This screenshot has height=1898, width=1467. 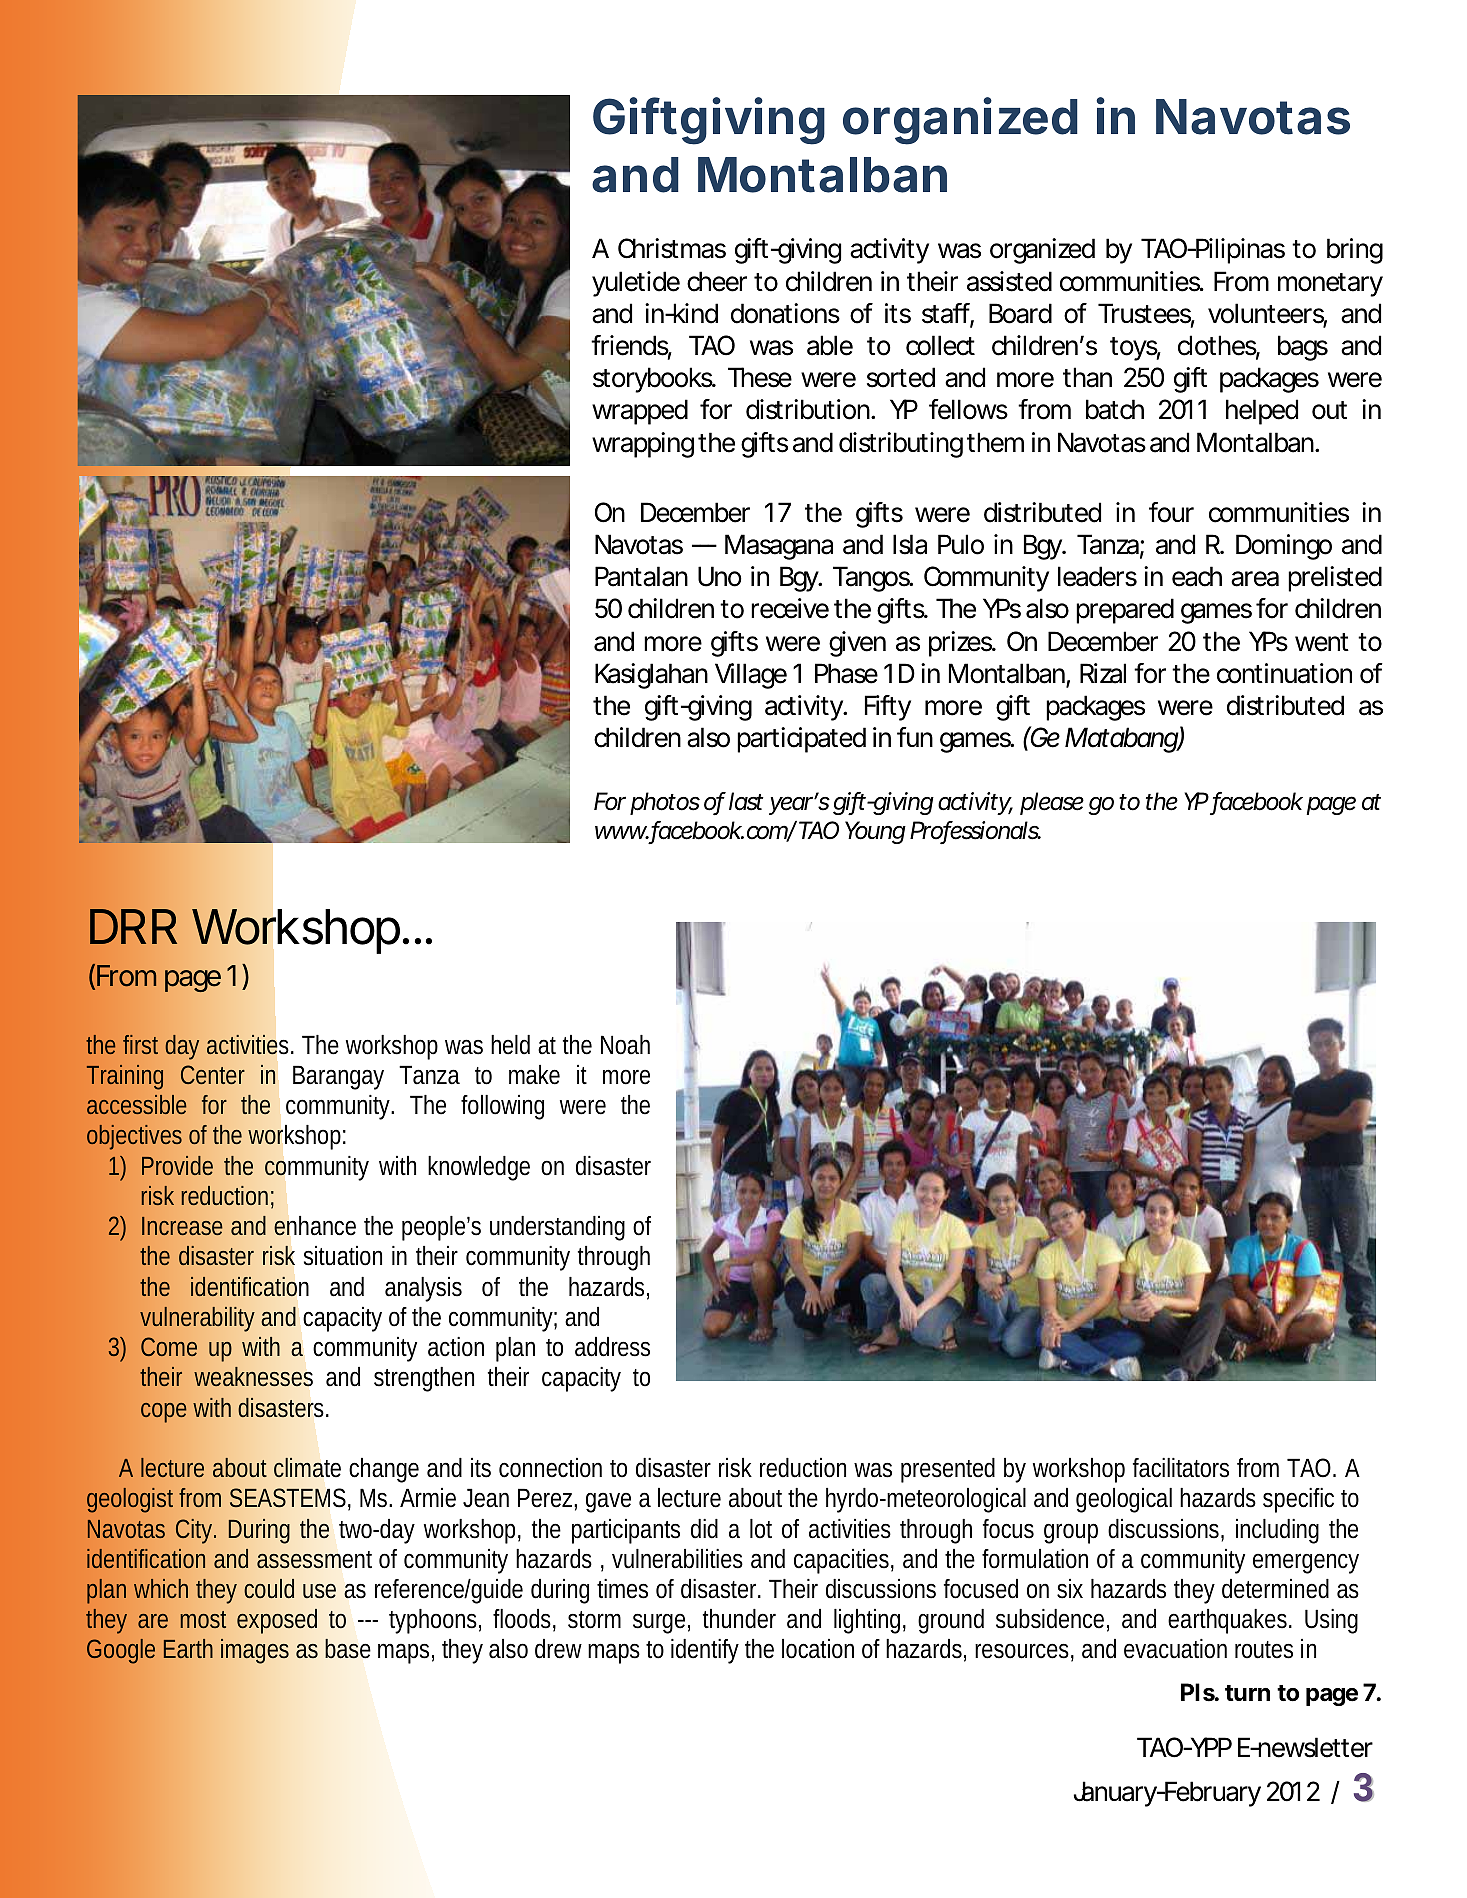 What do you see at coordinates (717, 281) in the screenshot?
I see `cheer` at bounding box center [717, 281].
